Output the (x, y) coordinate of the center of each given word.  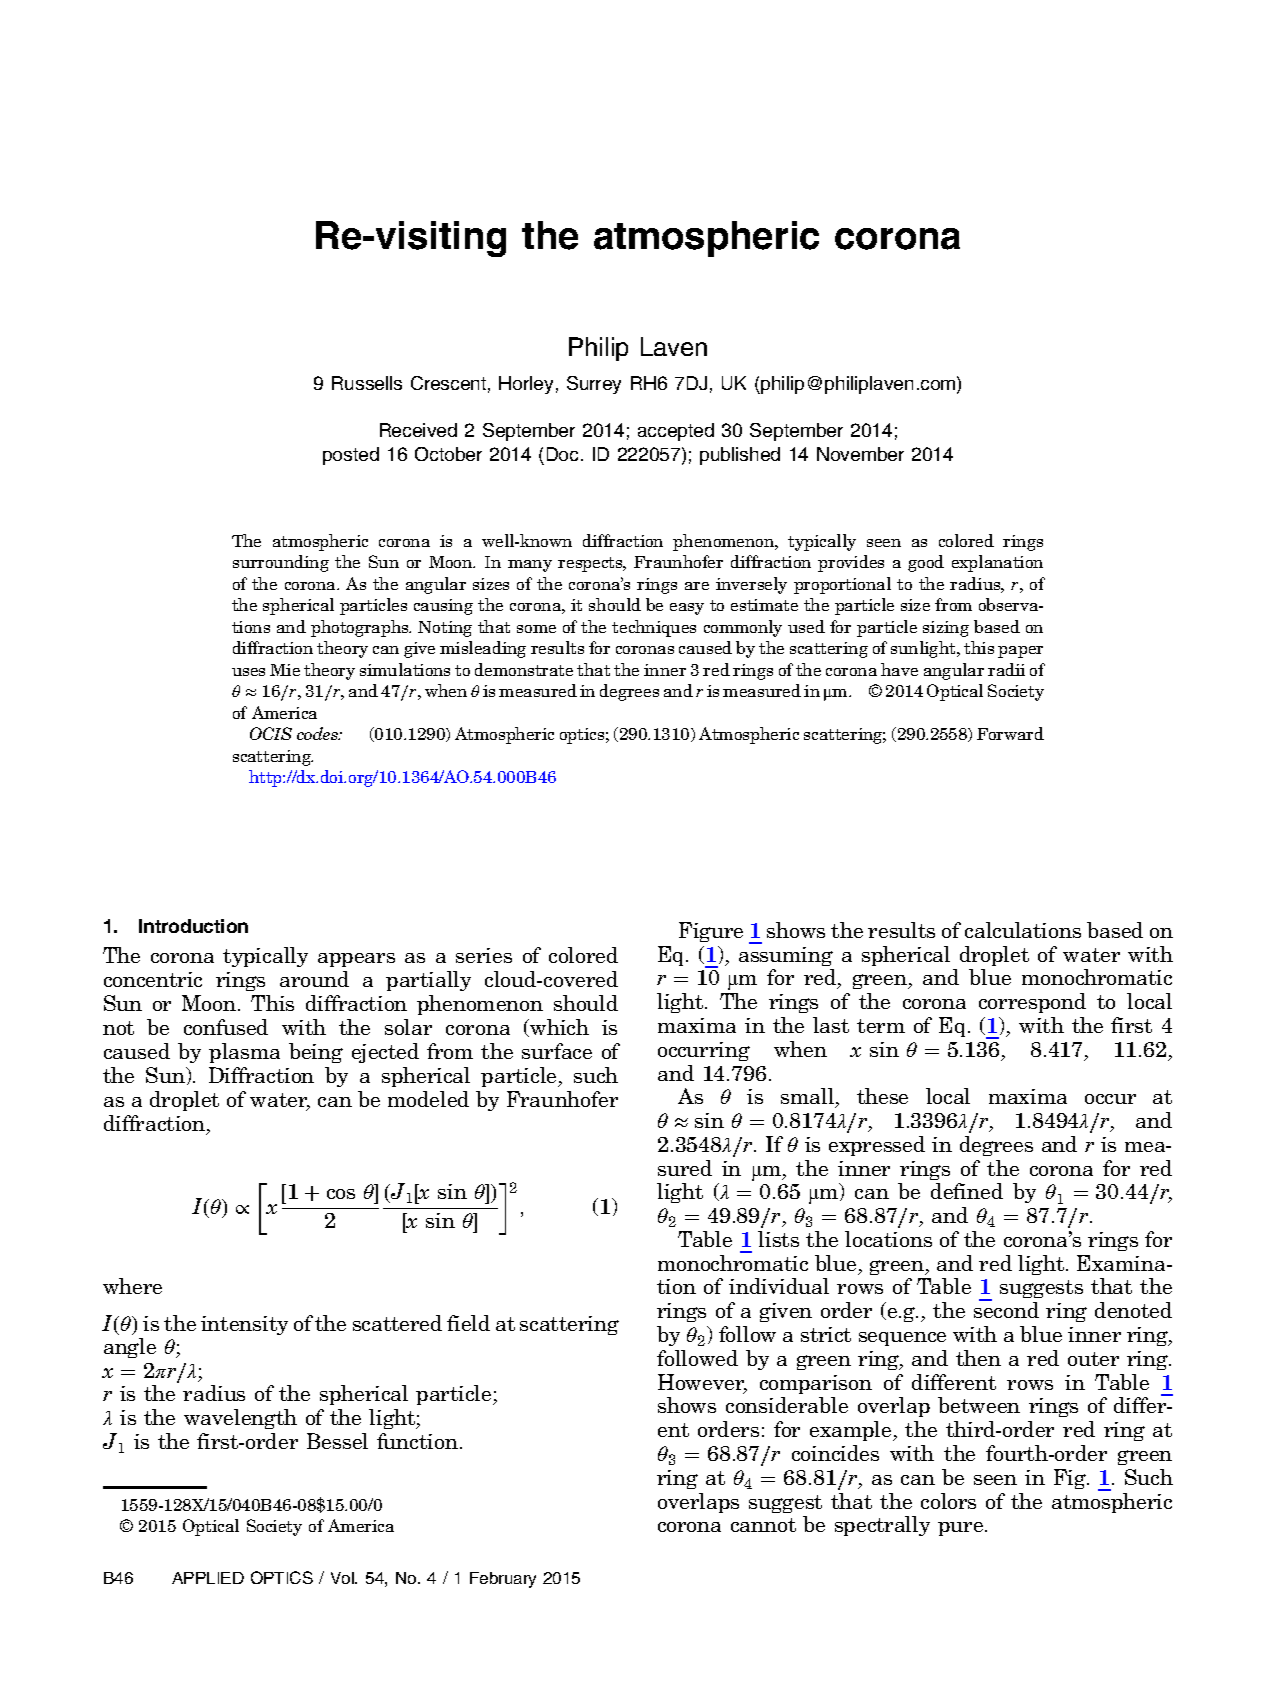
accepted (676, 432)
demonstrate (524, 669)
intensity (244, 1325)
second (1006, 1309)
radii (1006, 669)
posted (351, 456)
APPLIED (208, 1578)
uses (248, 672)
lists (778, 1239)
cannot (763, 1525)
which (558, 1028)
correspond (1032, 1003)
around (314, 979)
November (860, 454)
